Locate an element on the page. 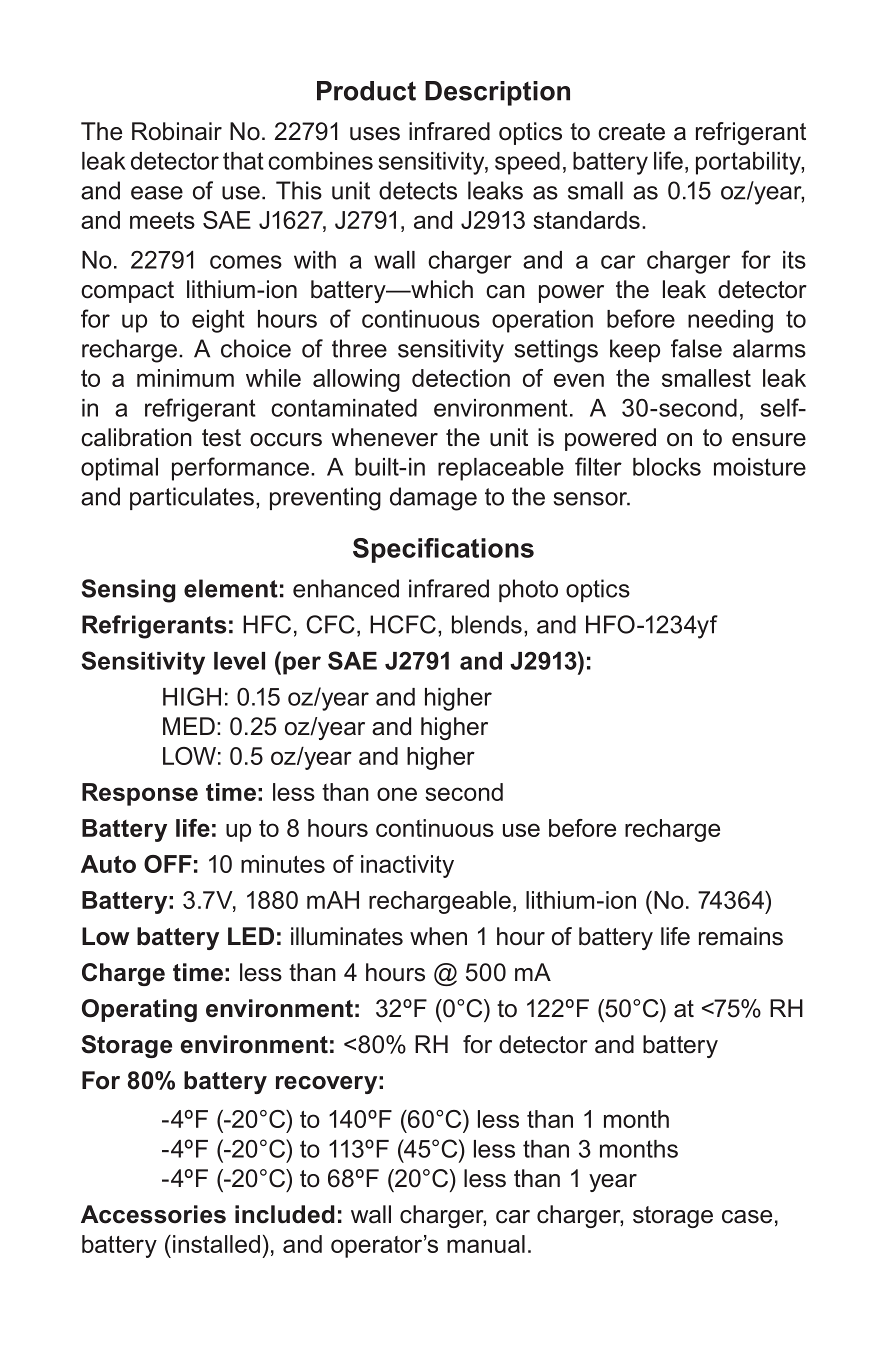  remains is located at coordinates (741, 936).
